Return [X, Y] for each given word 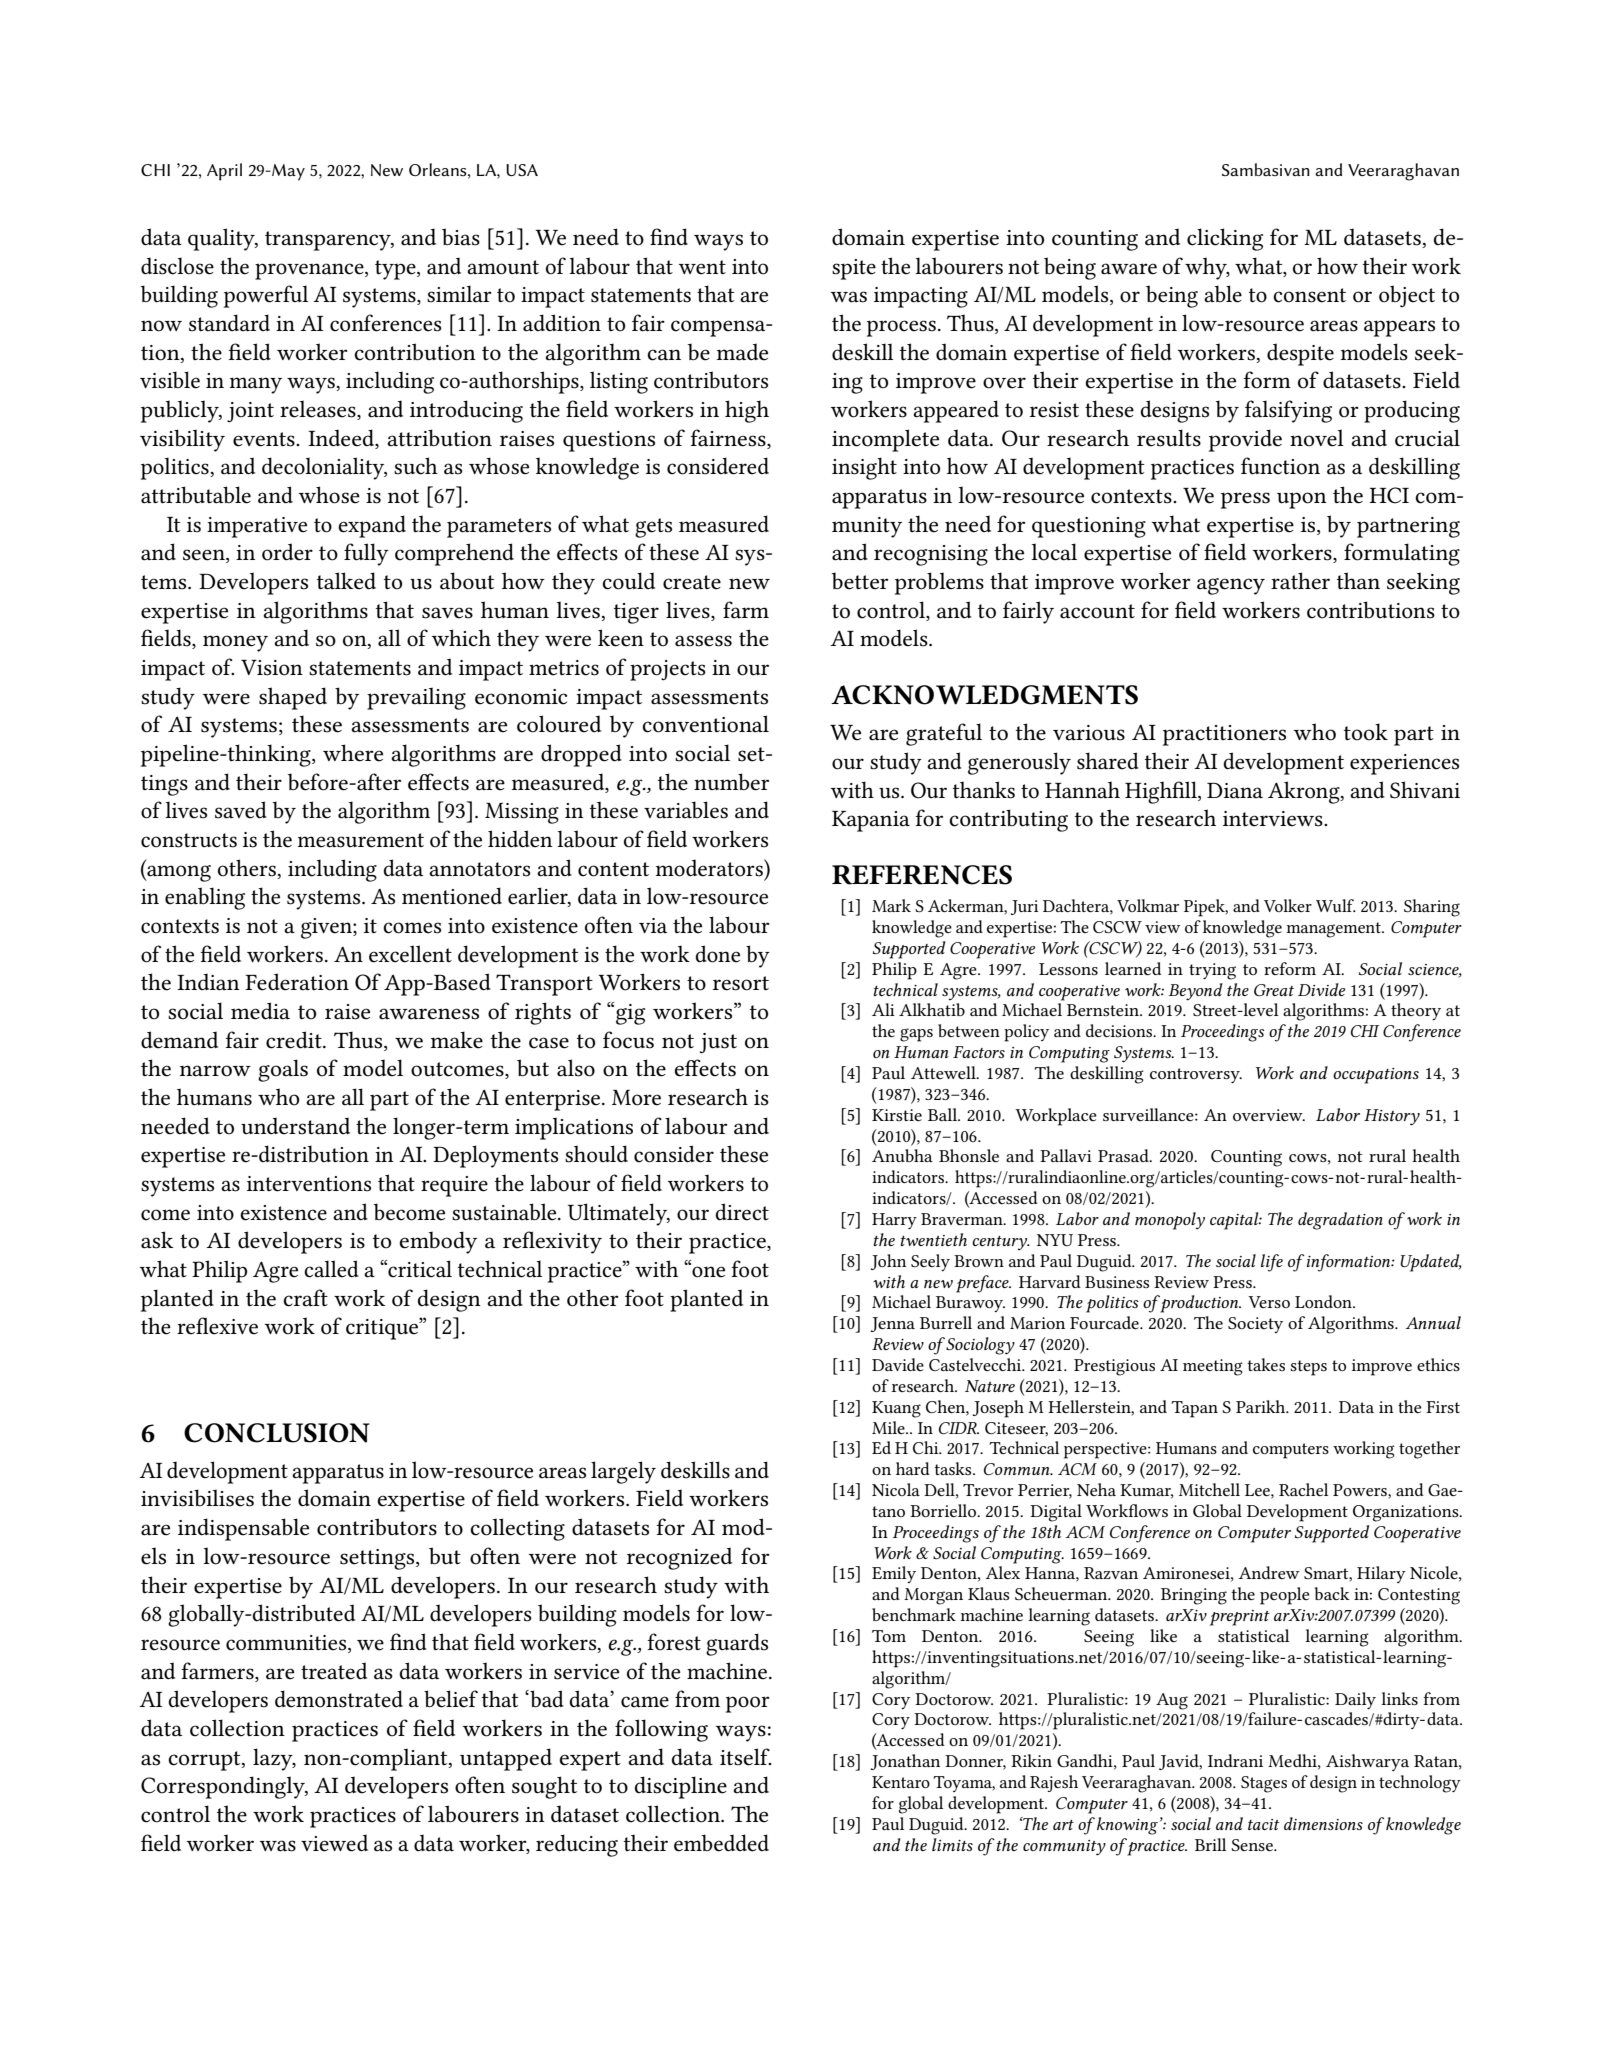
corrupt [205, 1761]
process [901, 328]
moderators [710, 868]
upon [1302, 500]
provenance [310, 271]
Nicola [896, 1489]
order [287, 552]
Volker [1288, 905]
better [860, 581]
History [1392, 1117]
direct [742, 1212]
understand [295, 1126]
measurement [361, 840]
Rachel [1303, 1489]
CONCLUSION [277, 1433]
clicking [1225, 239]
